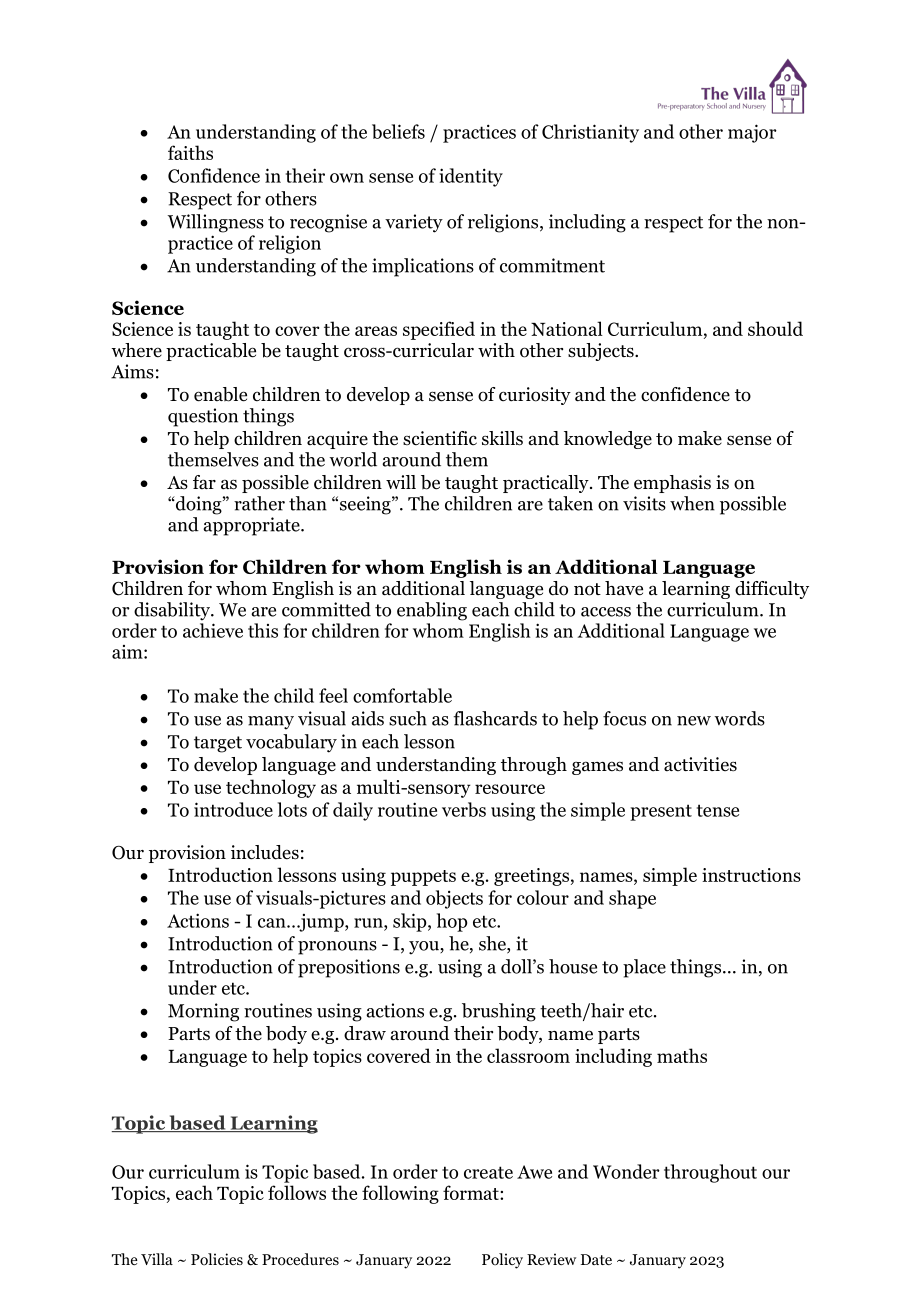  What do you see at coordinates (694, 721) in the document?
I see `new` at bounding box center [694, 721].
